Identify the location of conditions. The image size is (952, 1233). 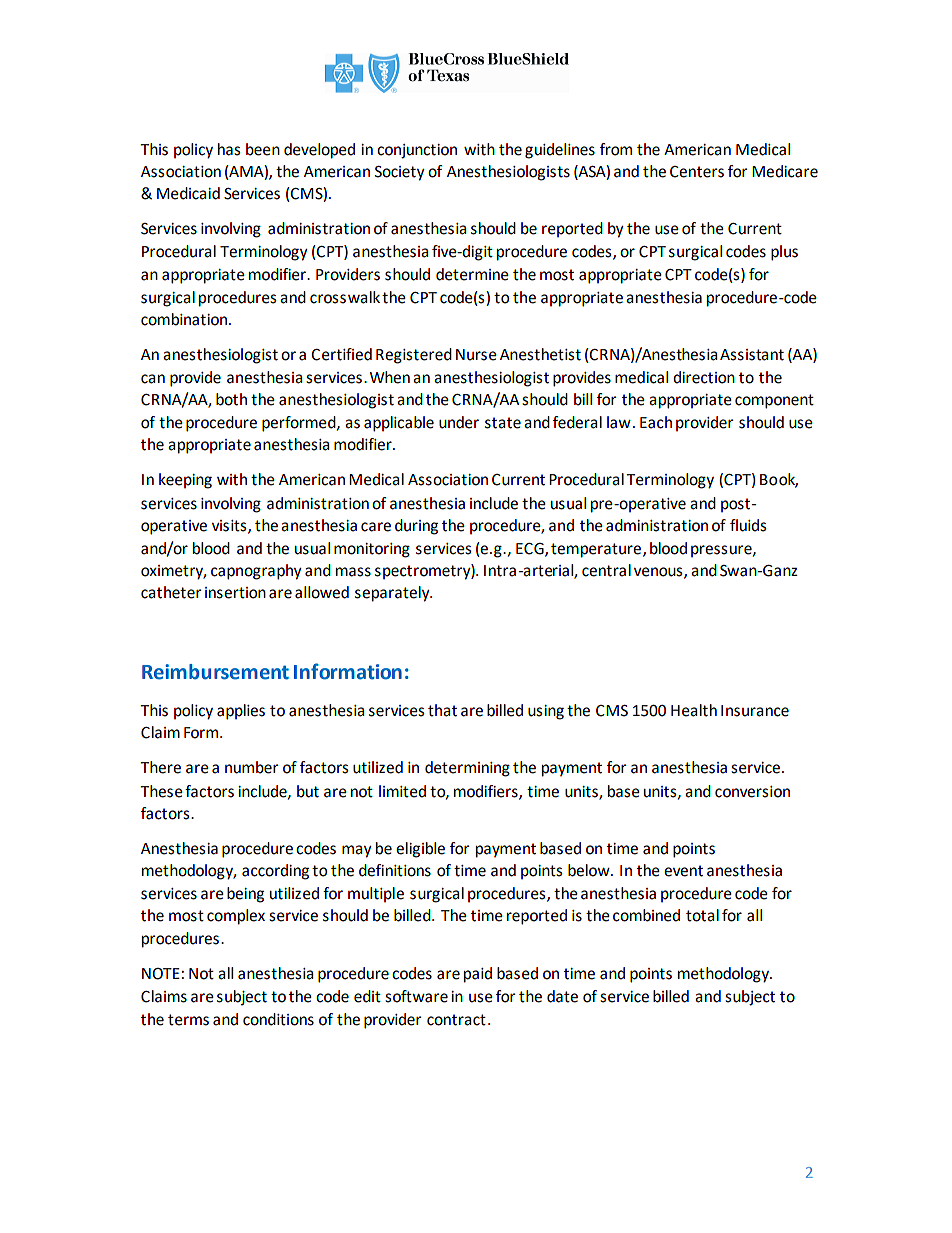
(278, 1019).
